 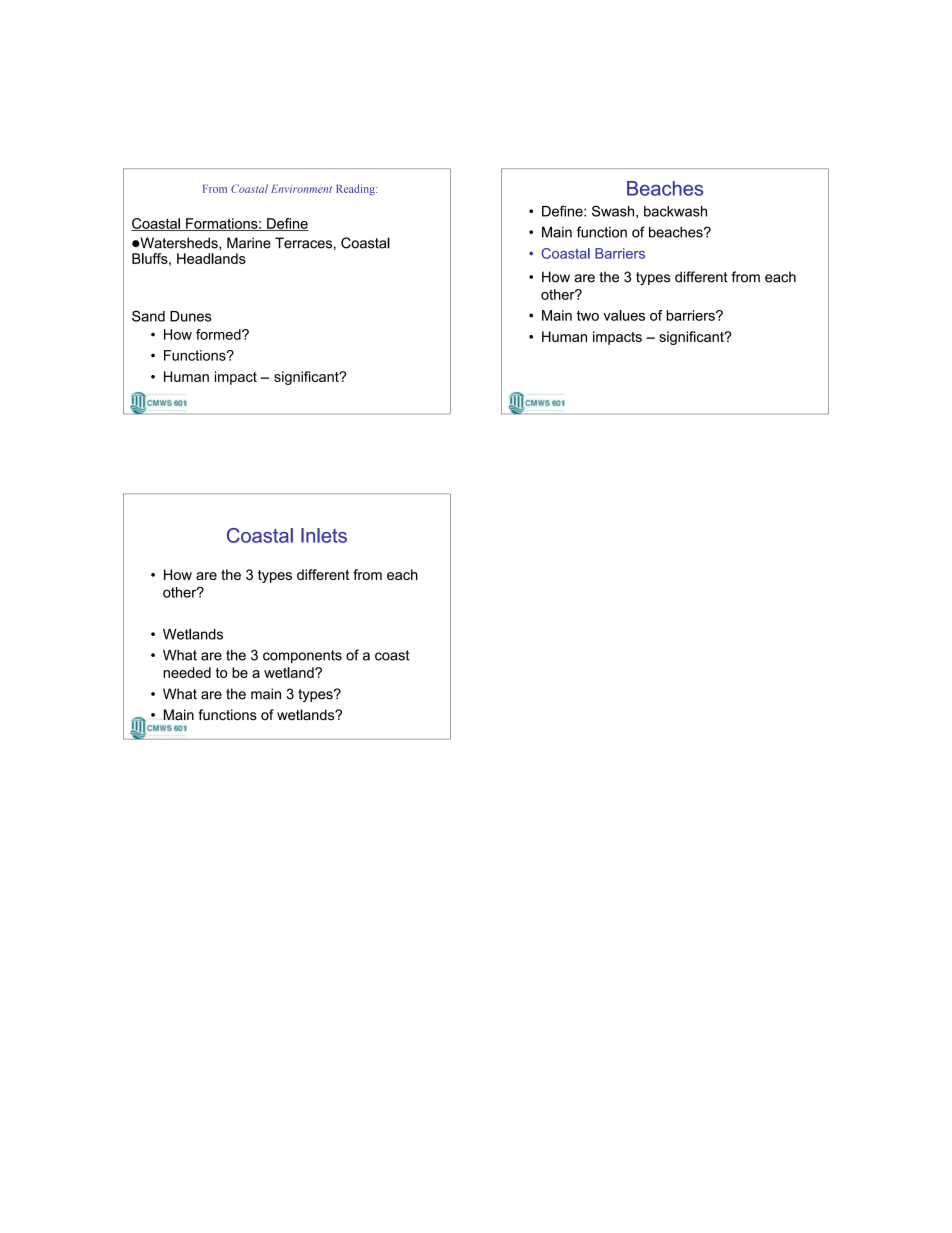 I want to click on Headlands, so click(x=211, y=258).
